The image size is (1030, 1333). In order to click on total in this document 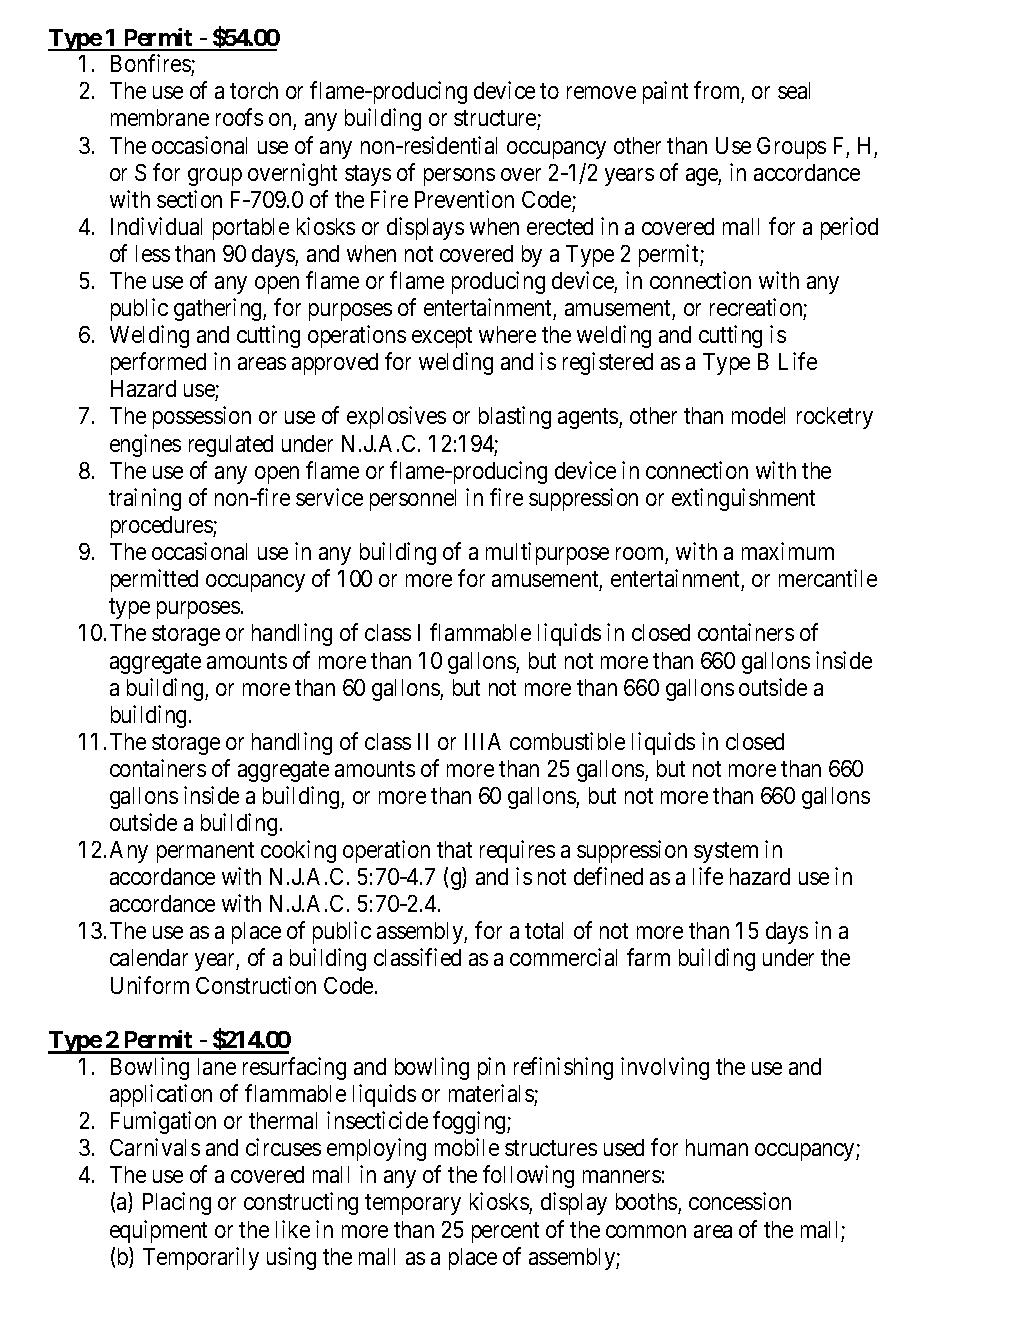, I will do `click(544, 930)`.
